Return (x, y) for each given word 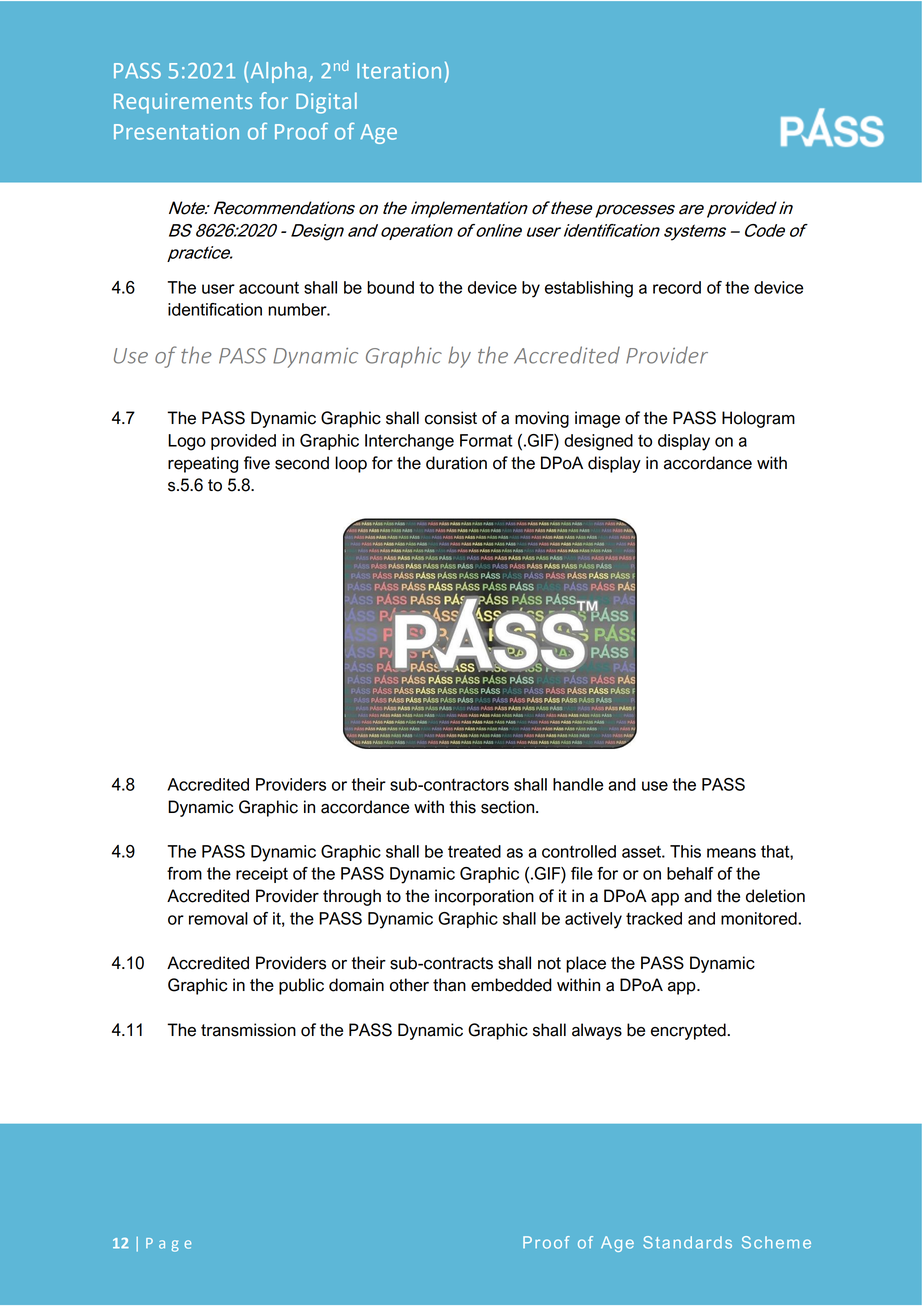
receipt (262, 875)
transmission (248, 1030)
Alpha (278, 72)
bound (390, 287)
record (677, 287)
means (731, 853)
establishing (589, 289)
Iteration (399, 71)
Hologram (758, 419)
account (269, 288)
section (509, 807)
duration (456, 463)
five (257, 463)
